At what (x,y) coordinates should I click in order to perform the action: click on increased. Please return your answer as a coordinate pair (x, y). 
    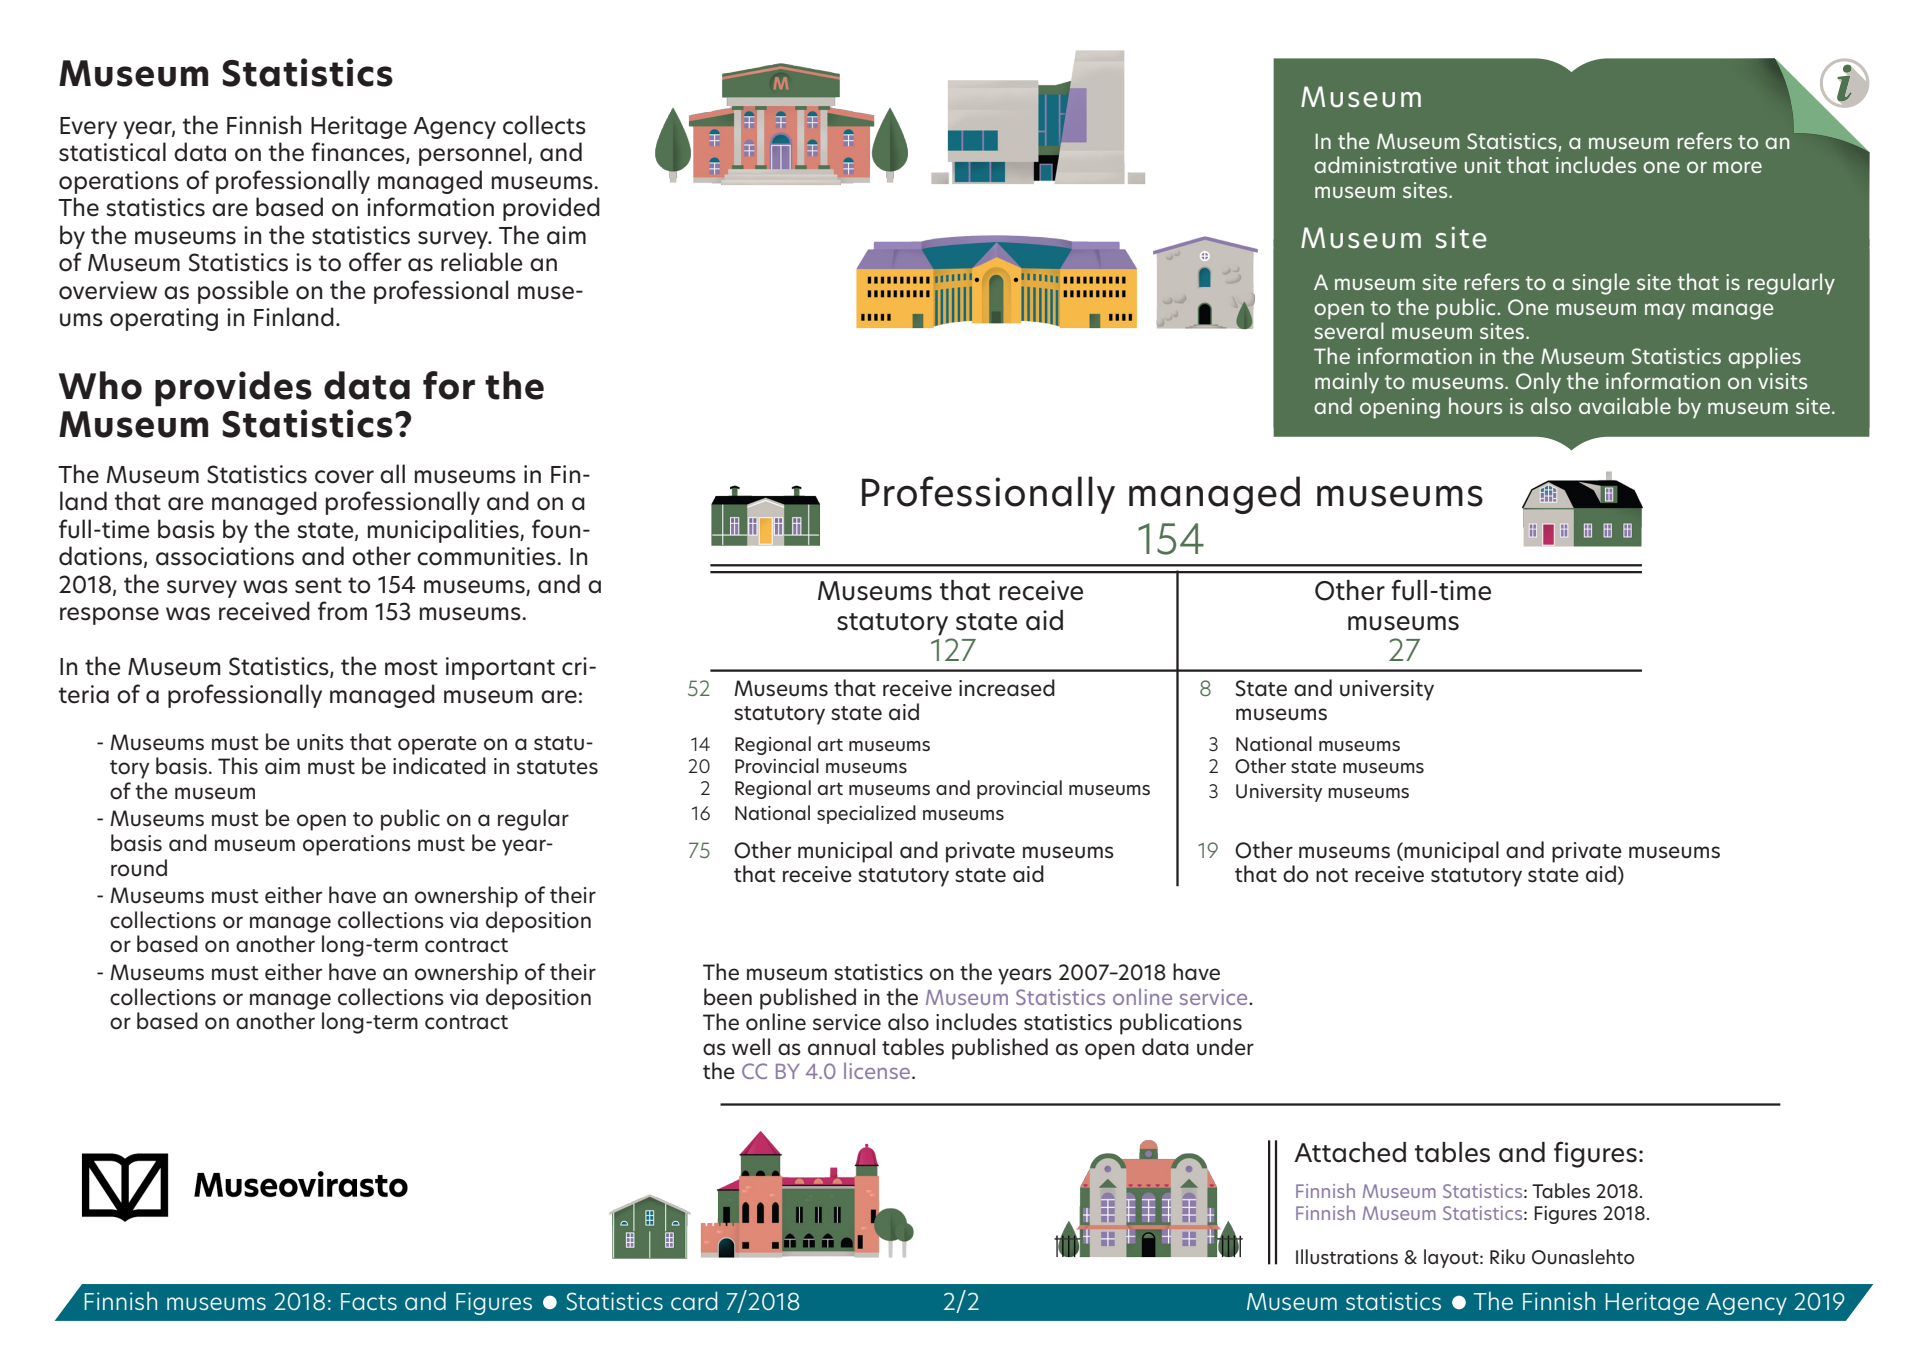
    Looking at the image, I should click on (1007, 688).
